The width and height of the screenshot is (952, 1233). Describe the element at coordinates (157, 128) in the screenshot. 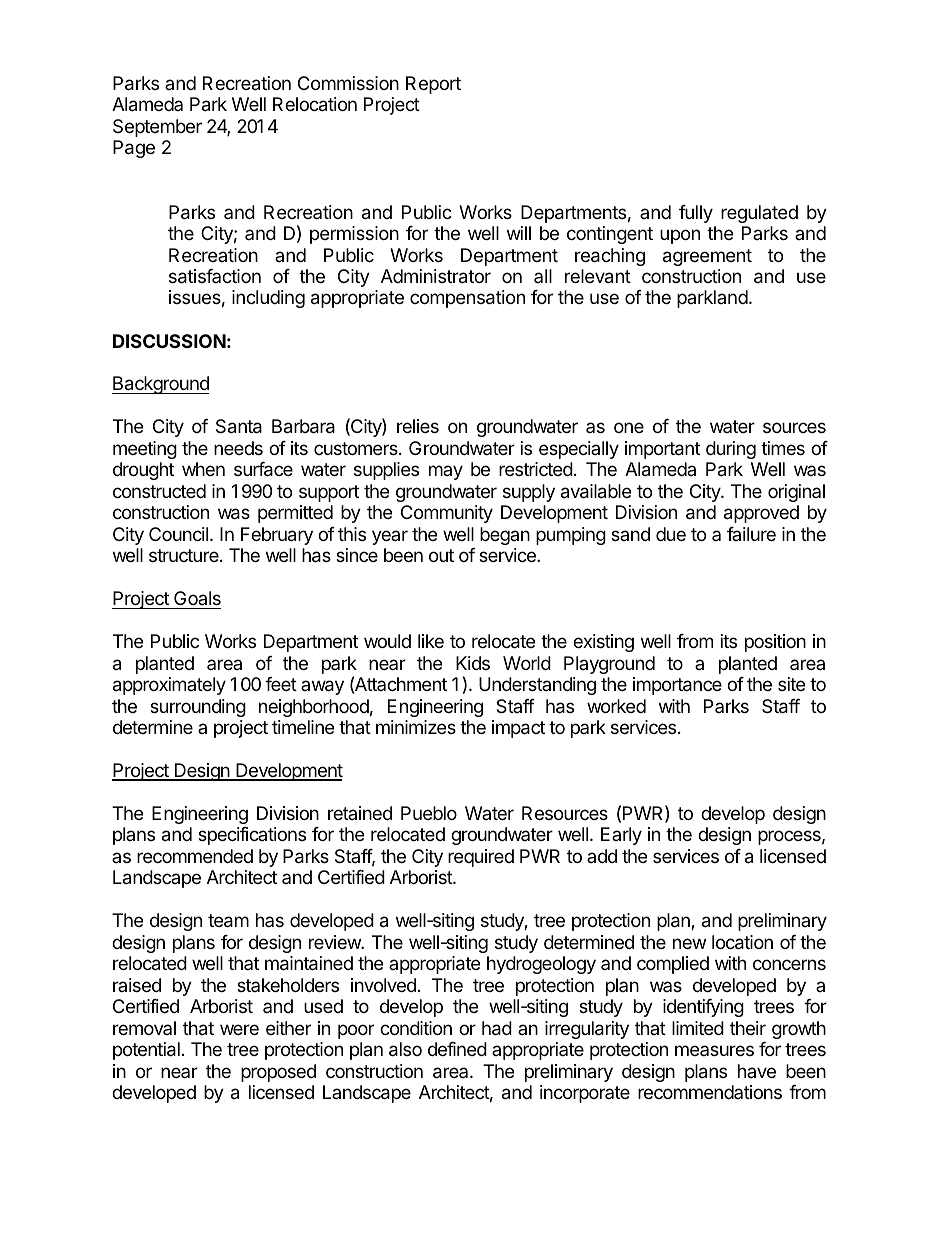

I see `September` at that location.
